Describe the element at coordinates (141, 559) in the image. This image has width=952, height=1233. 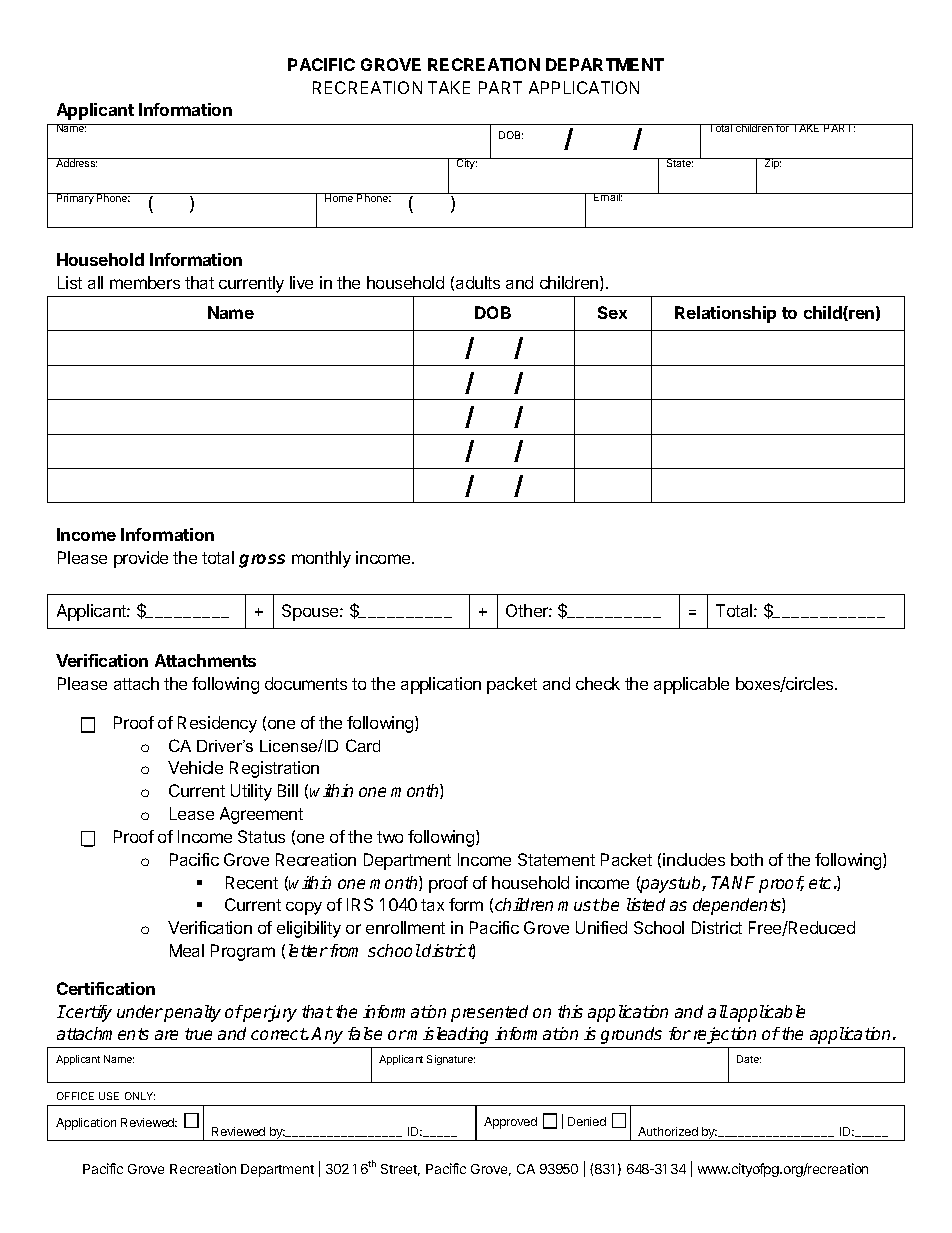
I see `provide` at that location.
